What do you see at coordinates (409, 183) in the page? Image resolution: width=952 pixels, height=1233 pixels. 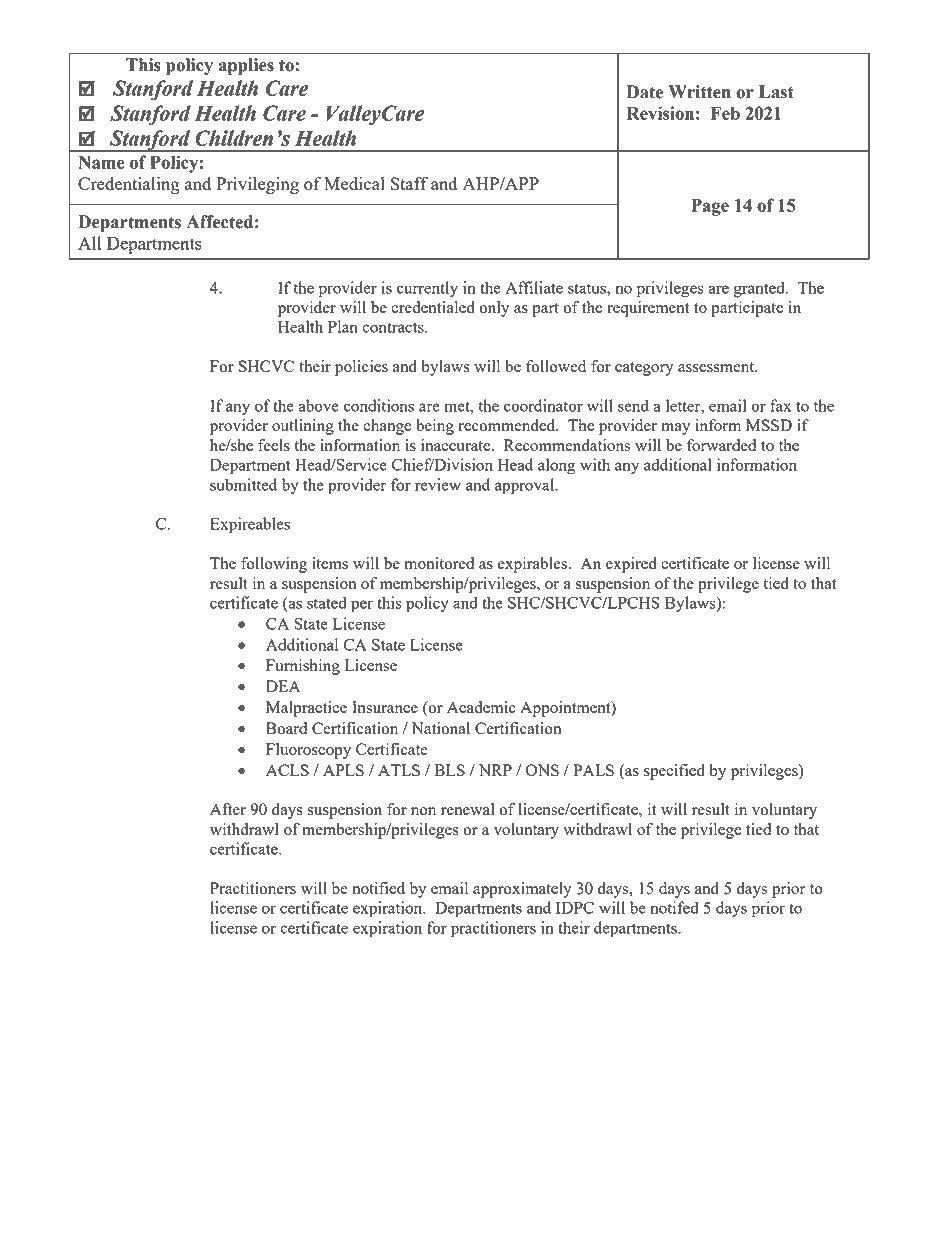 I see `Staff` at bounding box center [409, 183].
